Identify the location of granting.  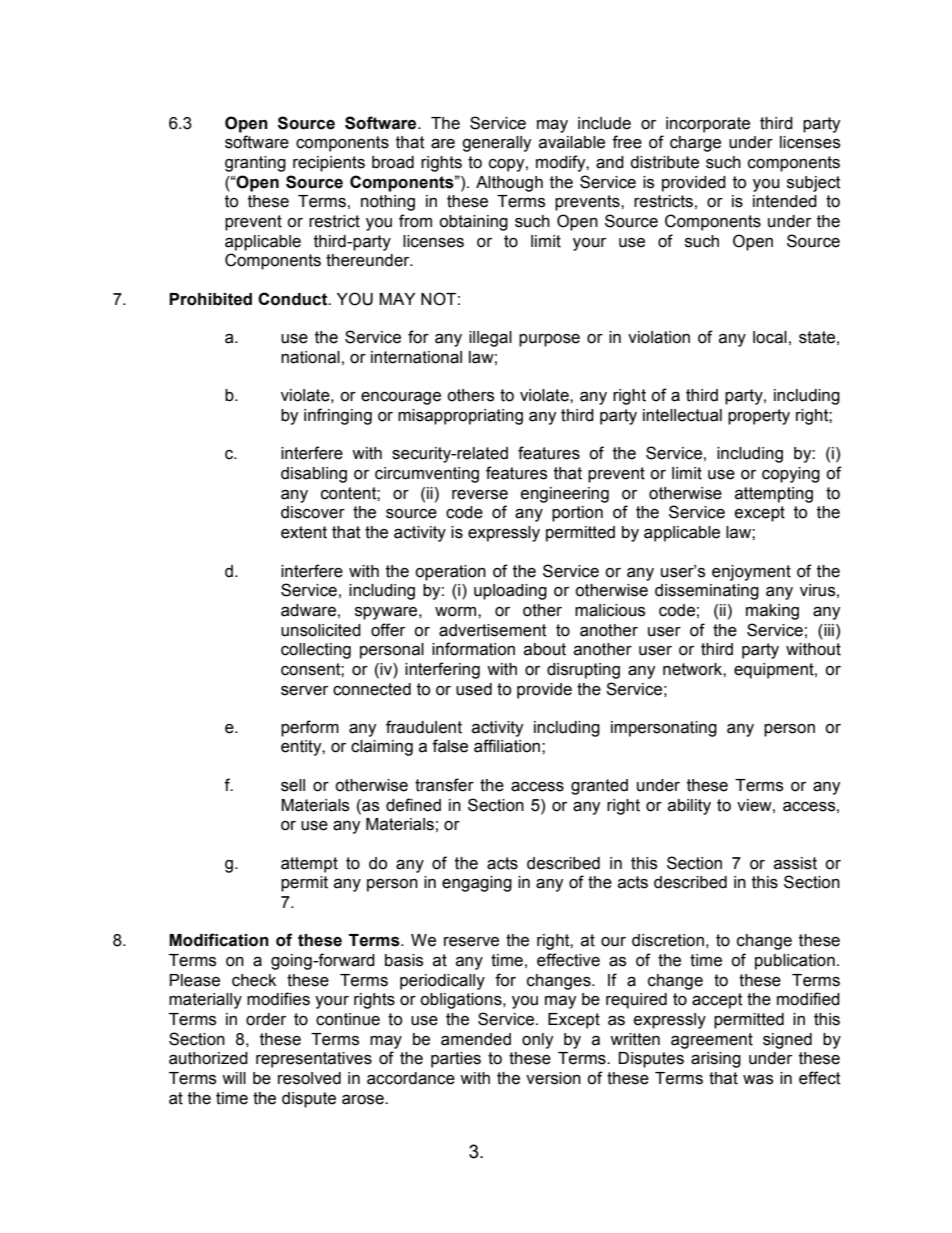
(255, 164).
